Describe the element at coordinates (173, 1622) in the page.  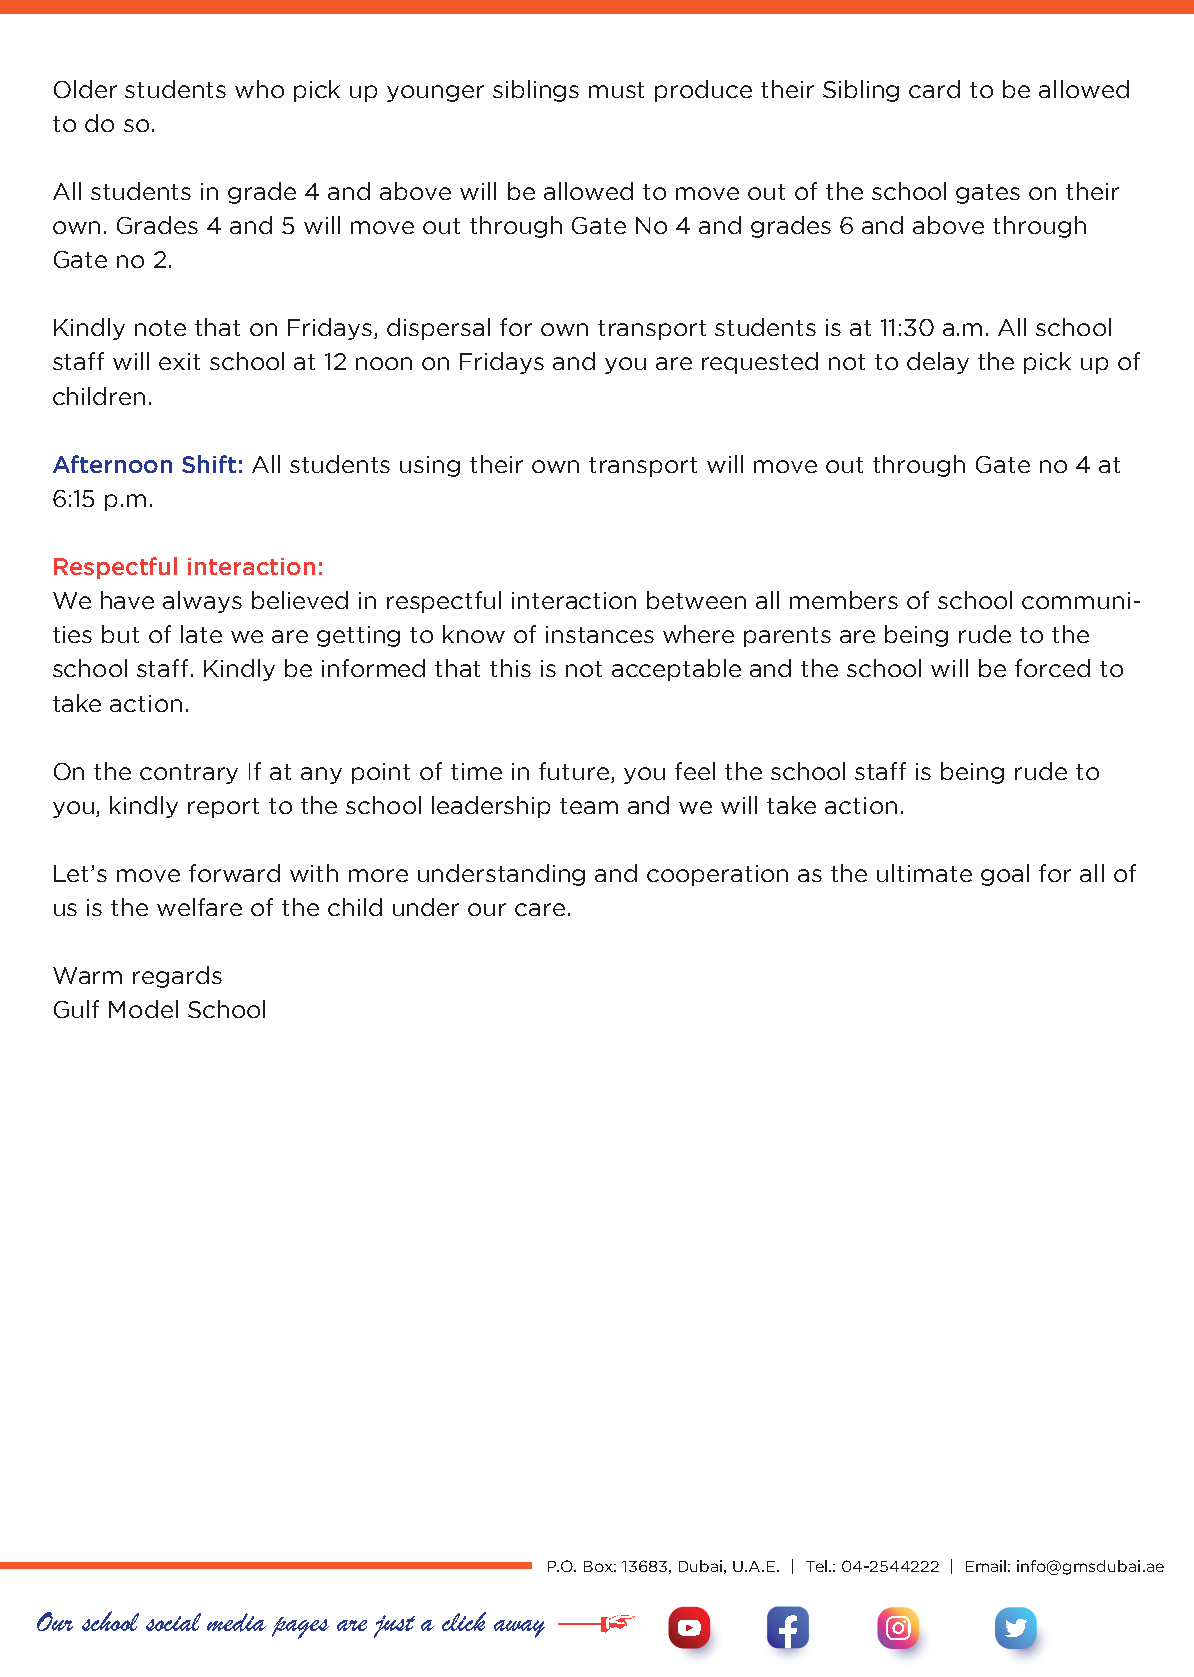
I see `social` at that location.
